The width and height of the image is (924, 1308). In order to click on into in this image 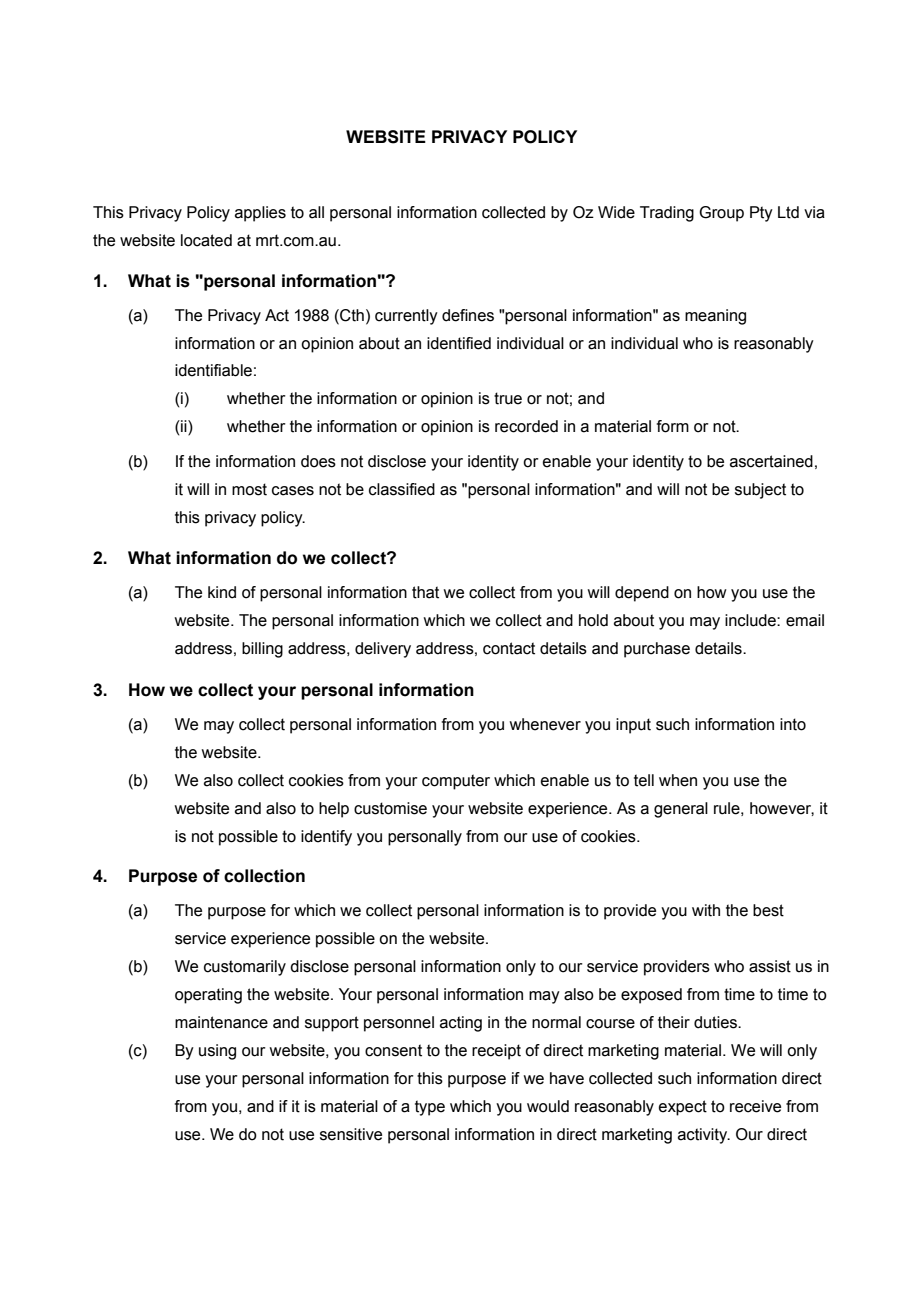, I will do `click(793, 724)`.
